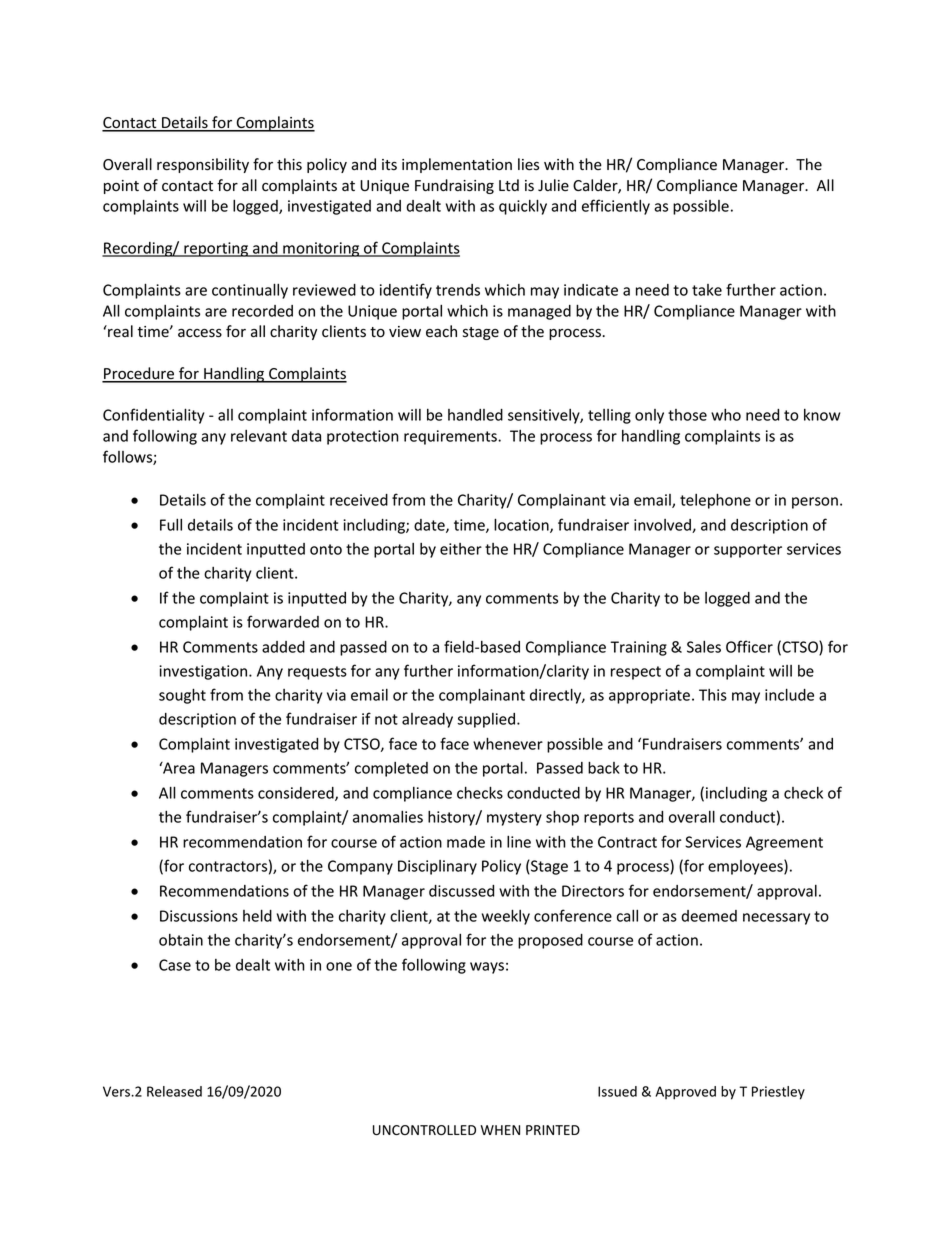 The width and height of the screenshot is (952, 1233). I want to click on responsibility, so click(203, 165).
